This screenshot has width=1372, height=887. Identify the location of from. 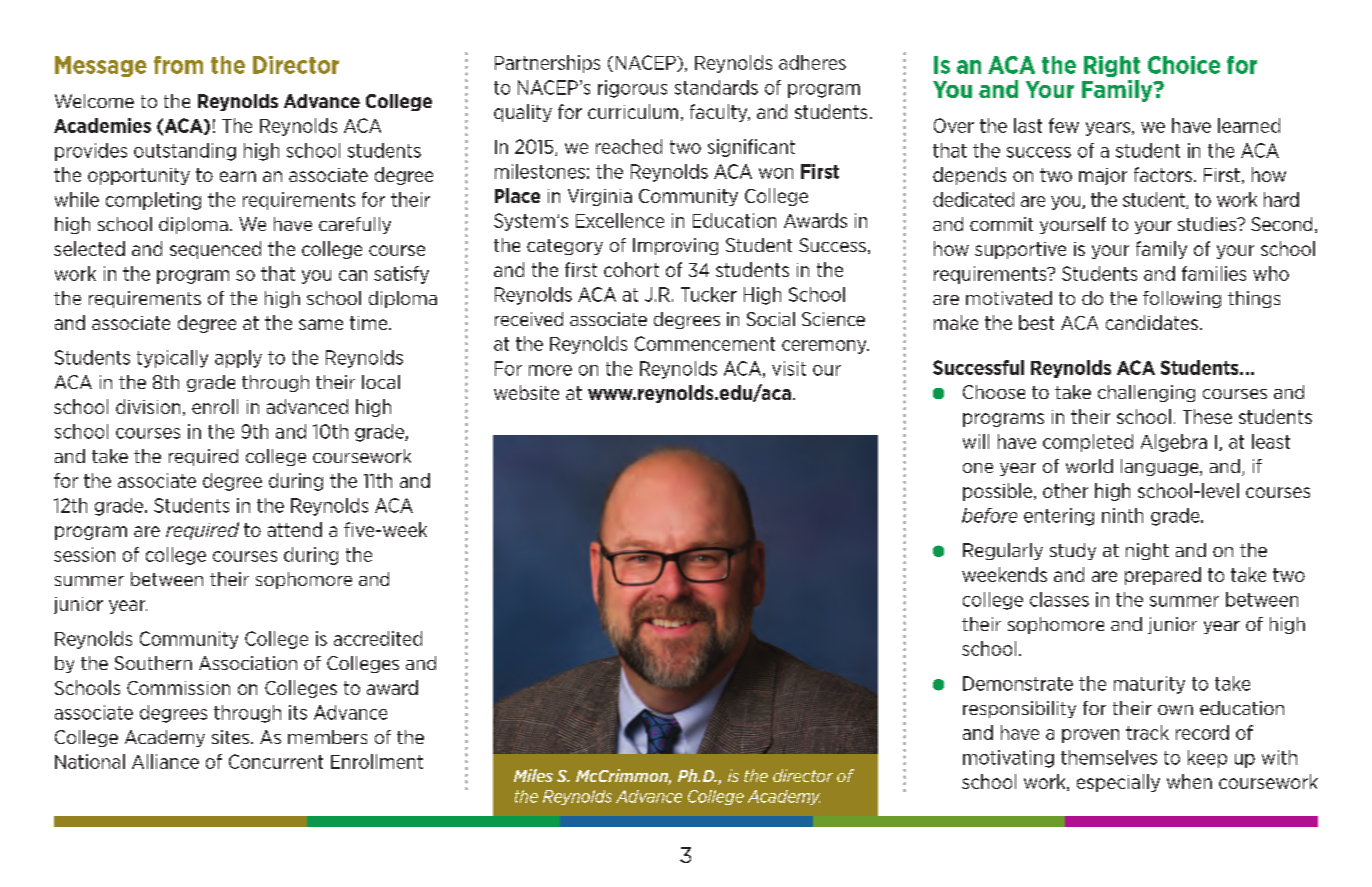
(178, 65).
